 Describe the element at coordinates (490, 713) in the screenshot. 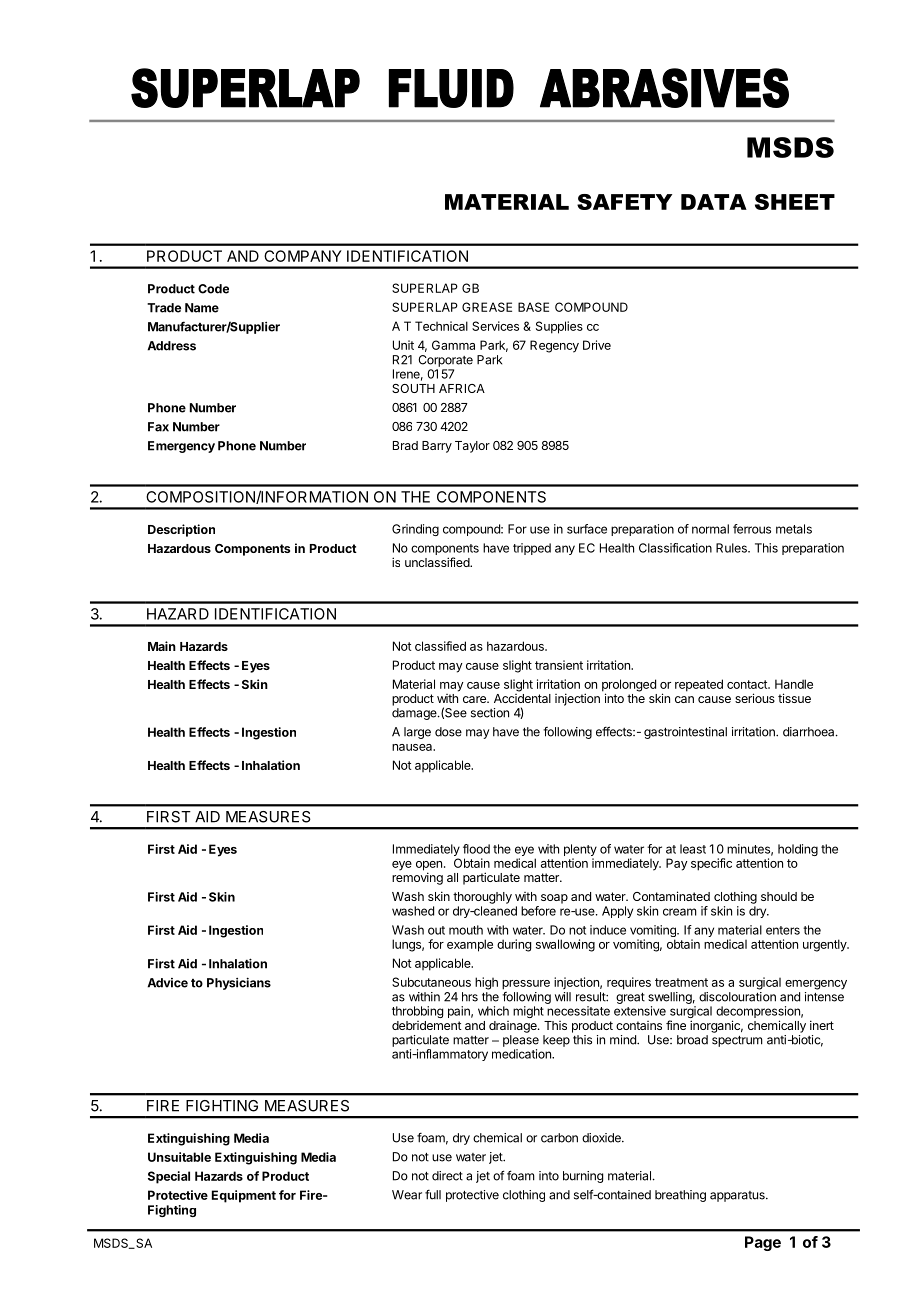

I see `section` at that location.
